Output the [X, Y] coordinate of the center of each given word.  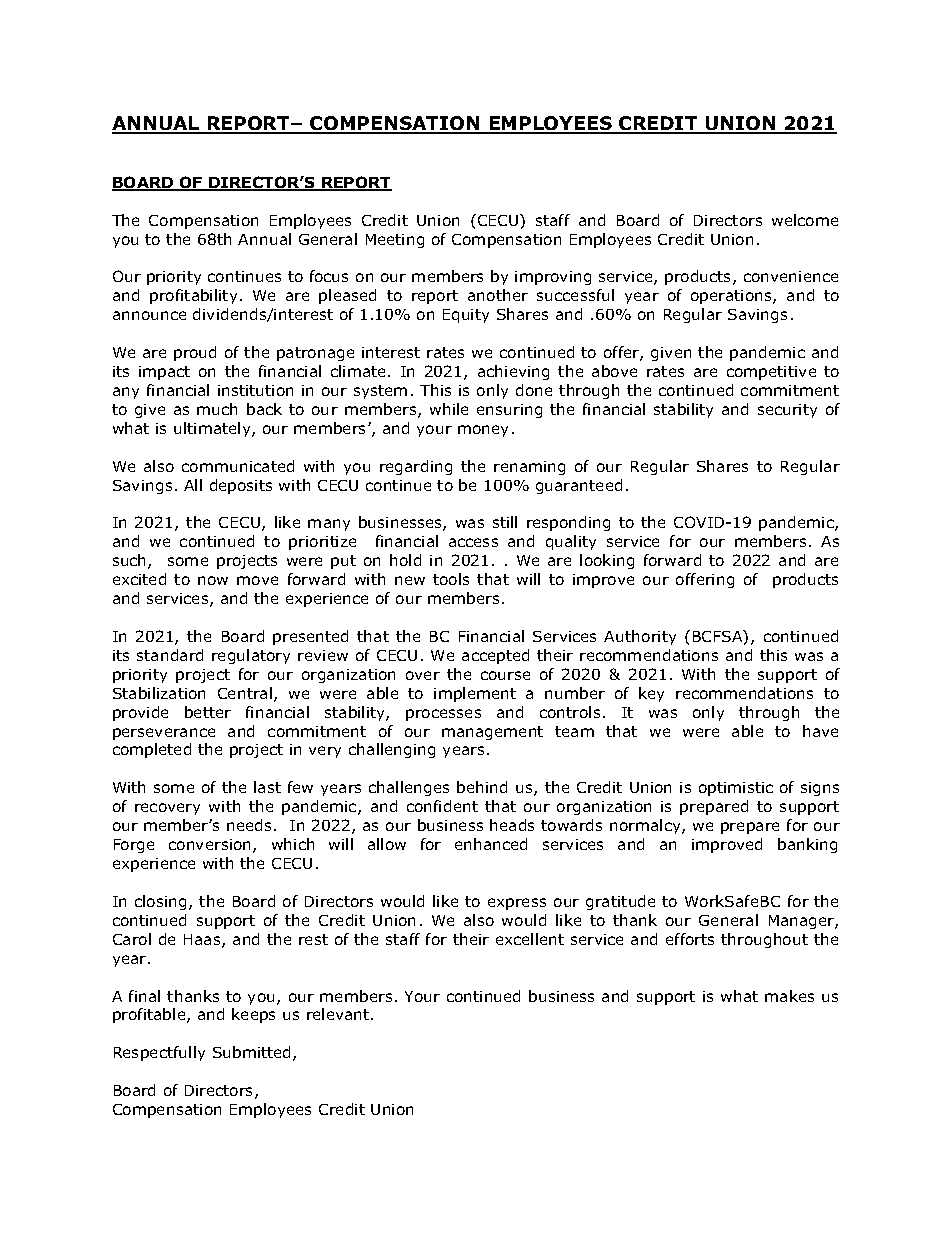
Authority [640, 637]
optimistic [736, 789]
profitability [193, 296]
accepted [495, 656]
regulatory [251, 656]
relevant [339, 1014]
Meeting [395, 241]
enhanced [491, 844]
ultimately [213, 429]
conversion [211, 846]
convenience [791, 276]
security [787, 411]
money [483, 431]
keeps [253, 1015]
